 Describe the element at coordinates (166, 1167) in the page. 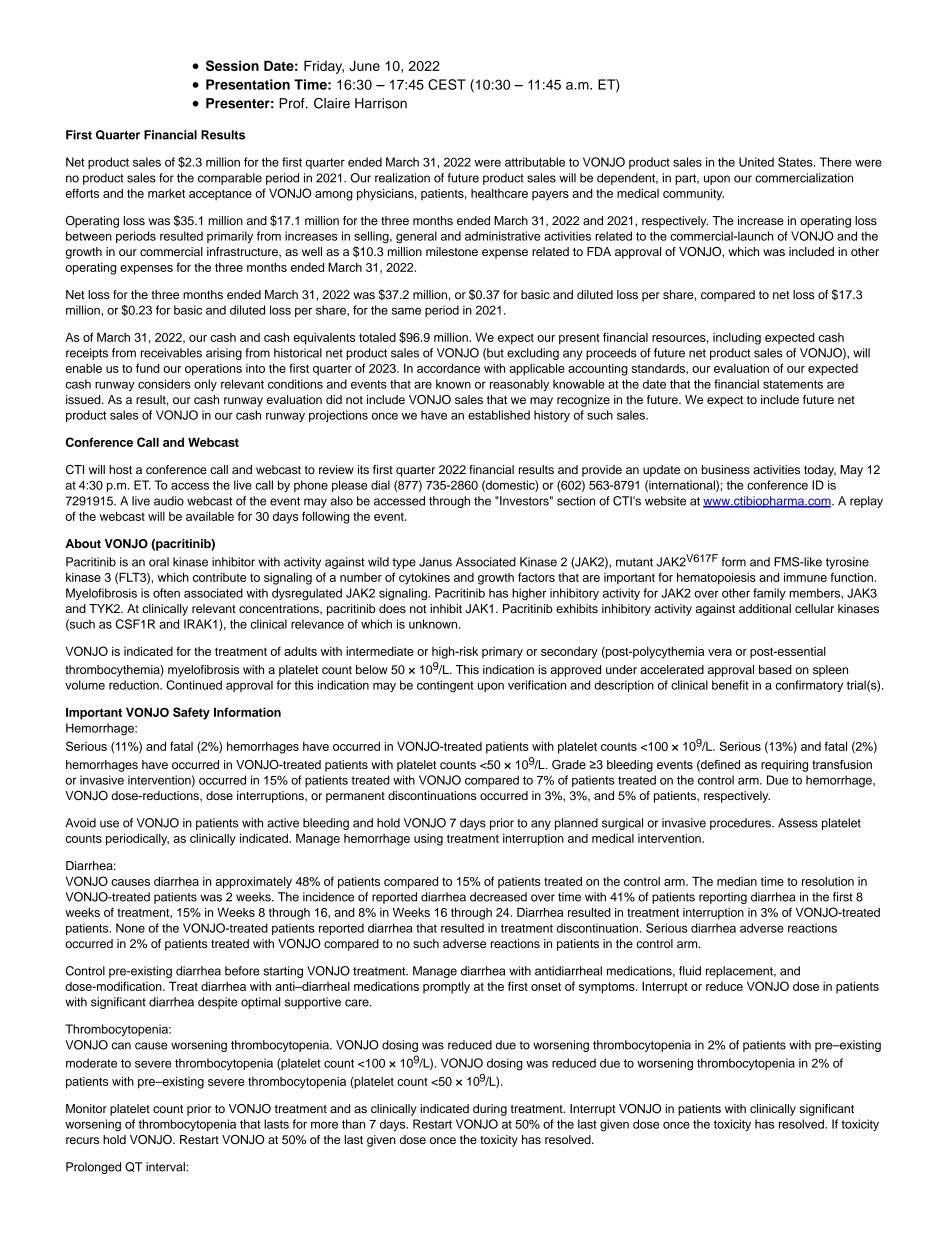

I see `interval` at that location.
